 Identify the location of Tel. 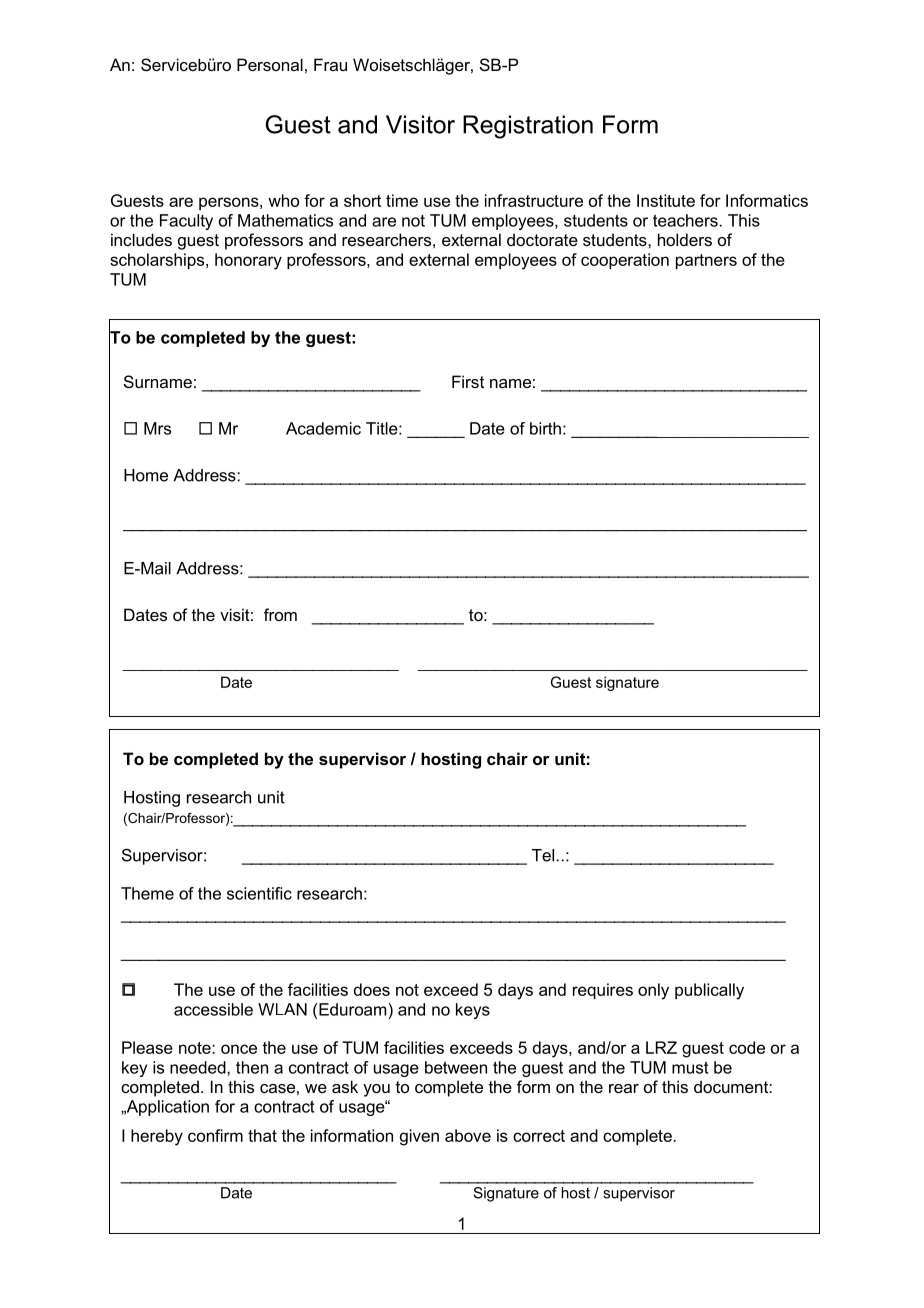
(543, 855).
